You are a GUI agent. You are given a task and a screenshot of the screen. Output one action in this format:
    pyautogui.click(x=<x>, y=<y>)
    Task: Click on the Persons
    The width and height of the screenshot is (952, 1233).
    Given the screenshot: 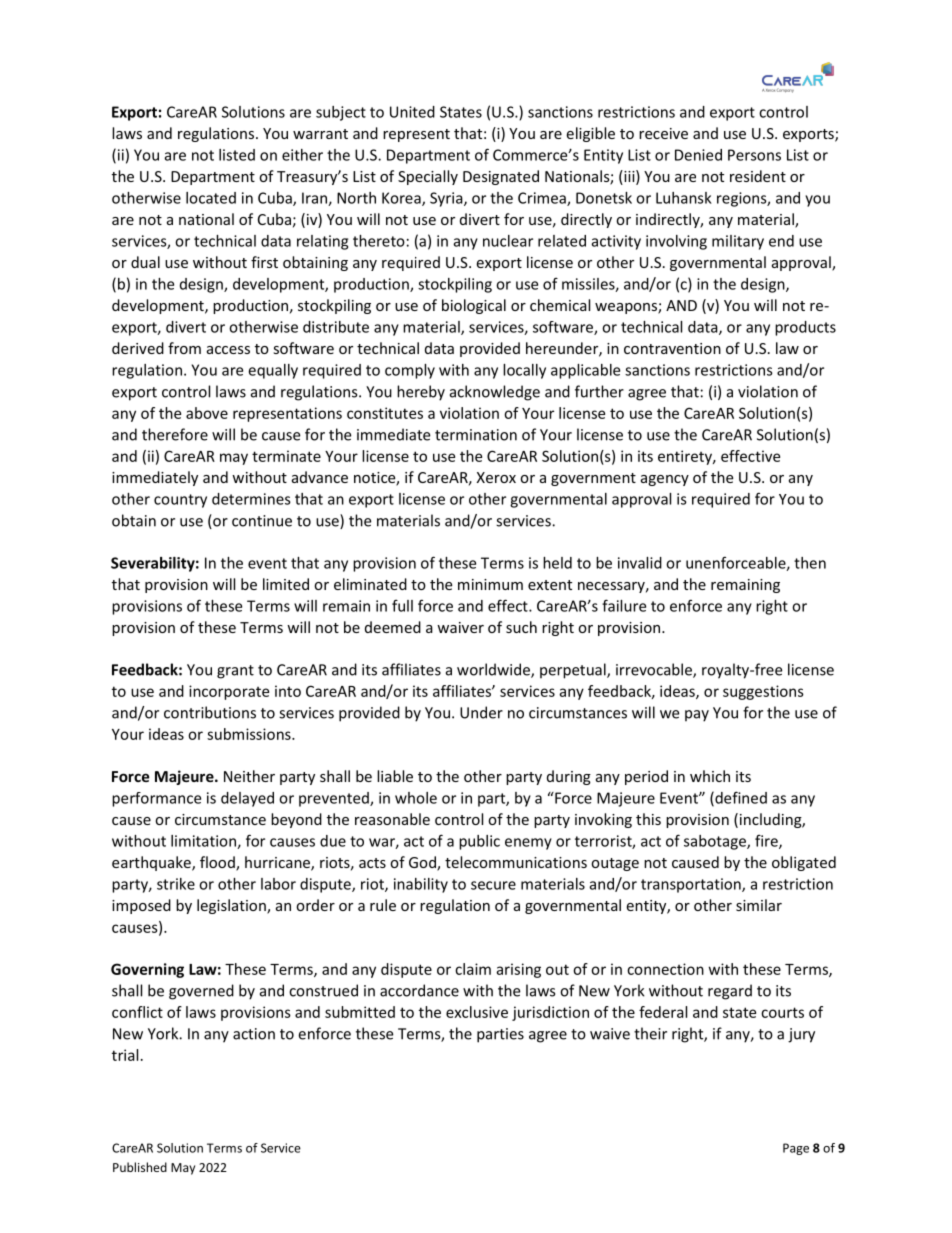 What is the action you would take?
    pyautogui.click(x=754, y=155)
